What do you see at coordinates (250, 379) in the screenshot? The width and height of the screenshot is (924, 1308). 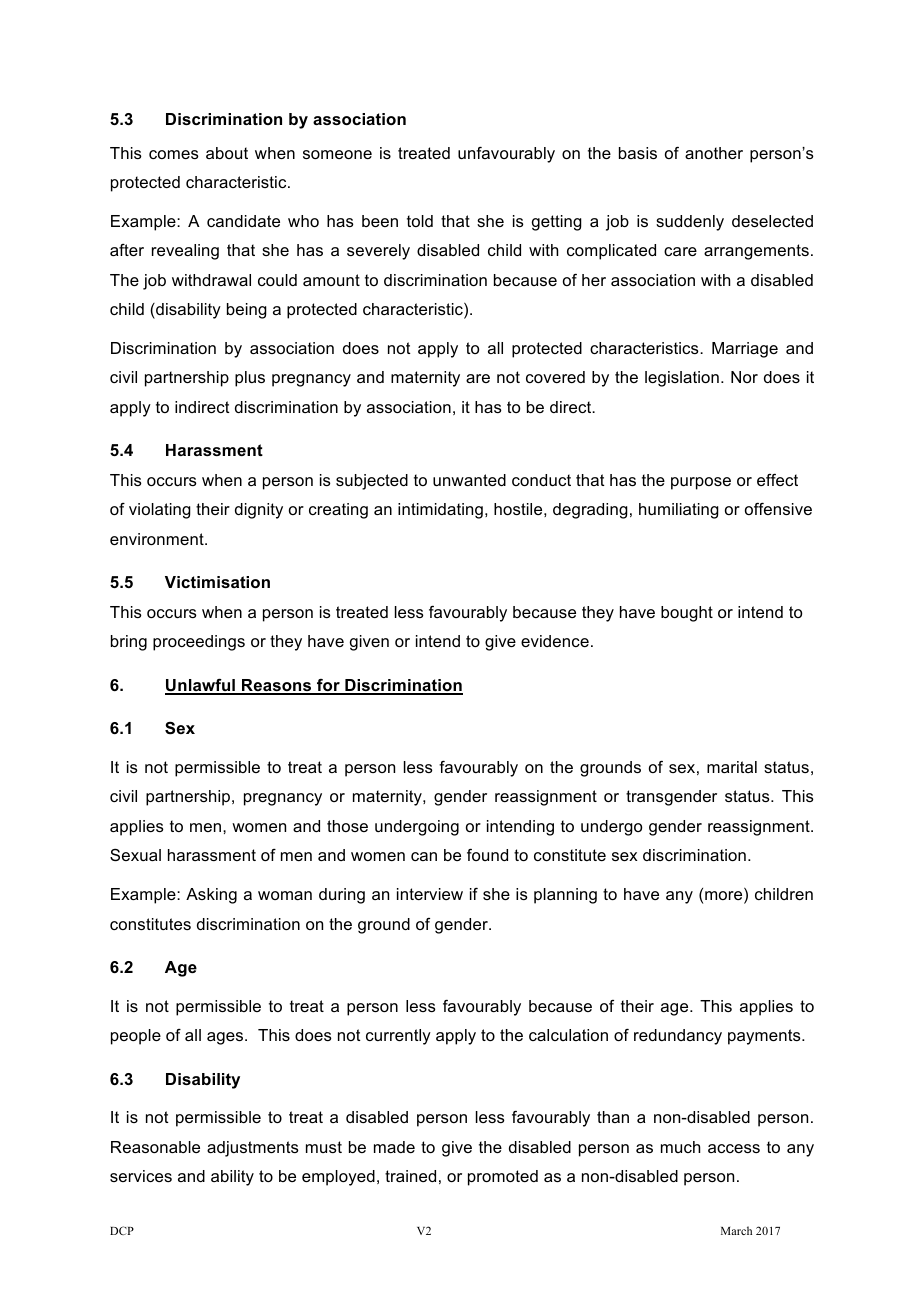 I see `plus` at bounding box center [250, 379].
